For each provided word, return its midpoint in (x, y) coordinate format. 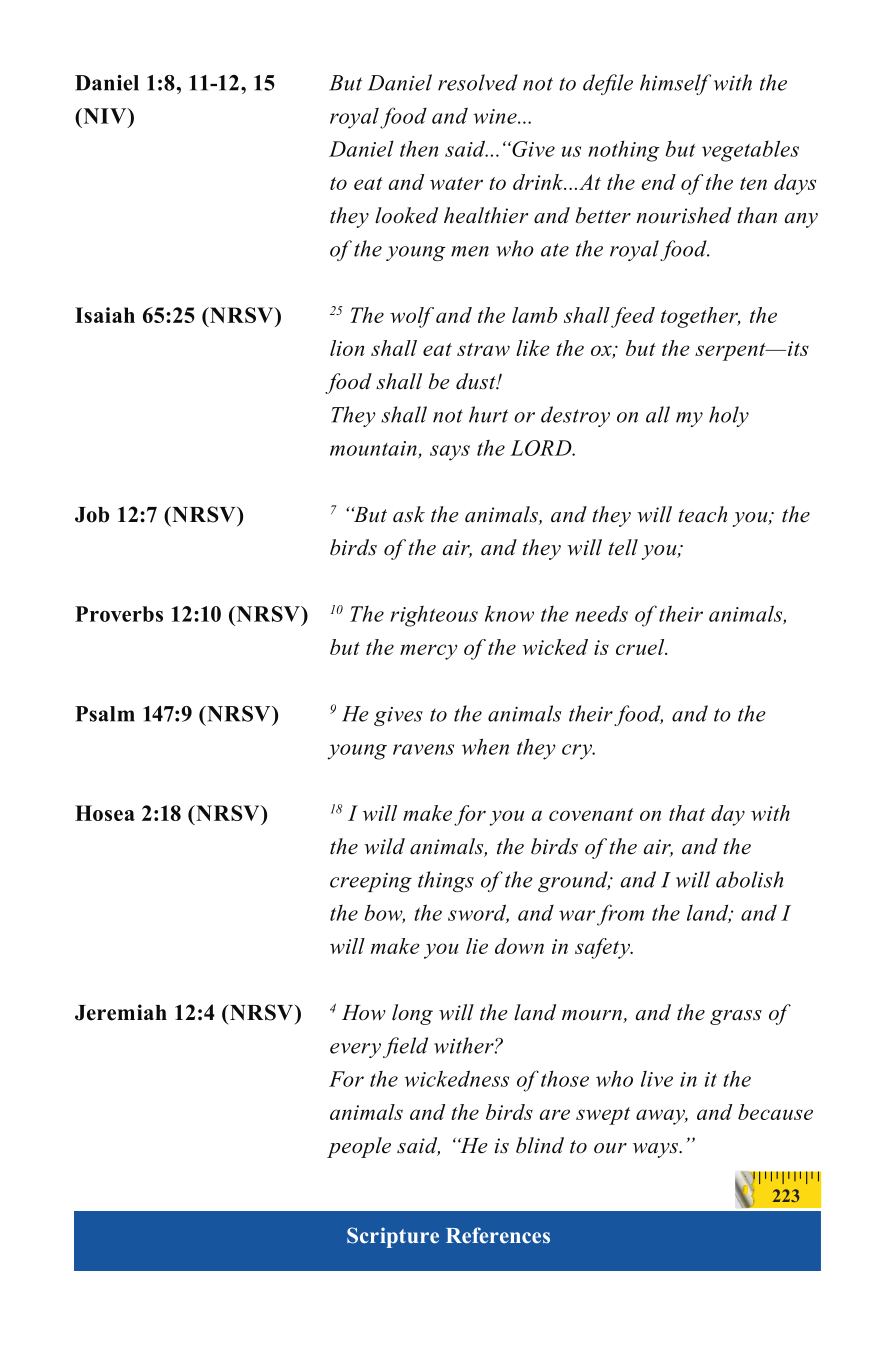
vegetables (750, 151)
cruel (641, 647)
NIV (105, 116)
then (419, 149)
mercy (428, 652)
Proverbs (119, 614)
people (359, 1147)
